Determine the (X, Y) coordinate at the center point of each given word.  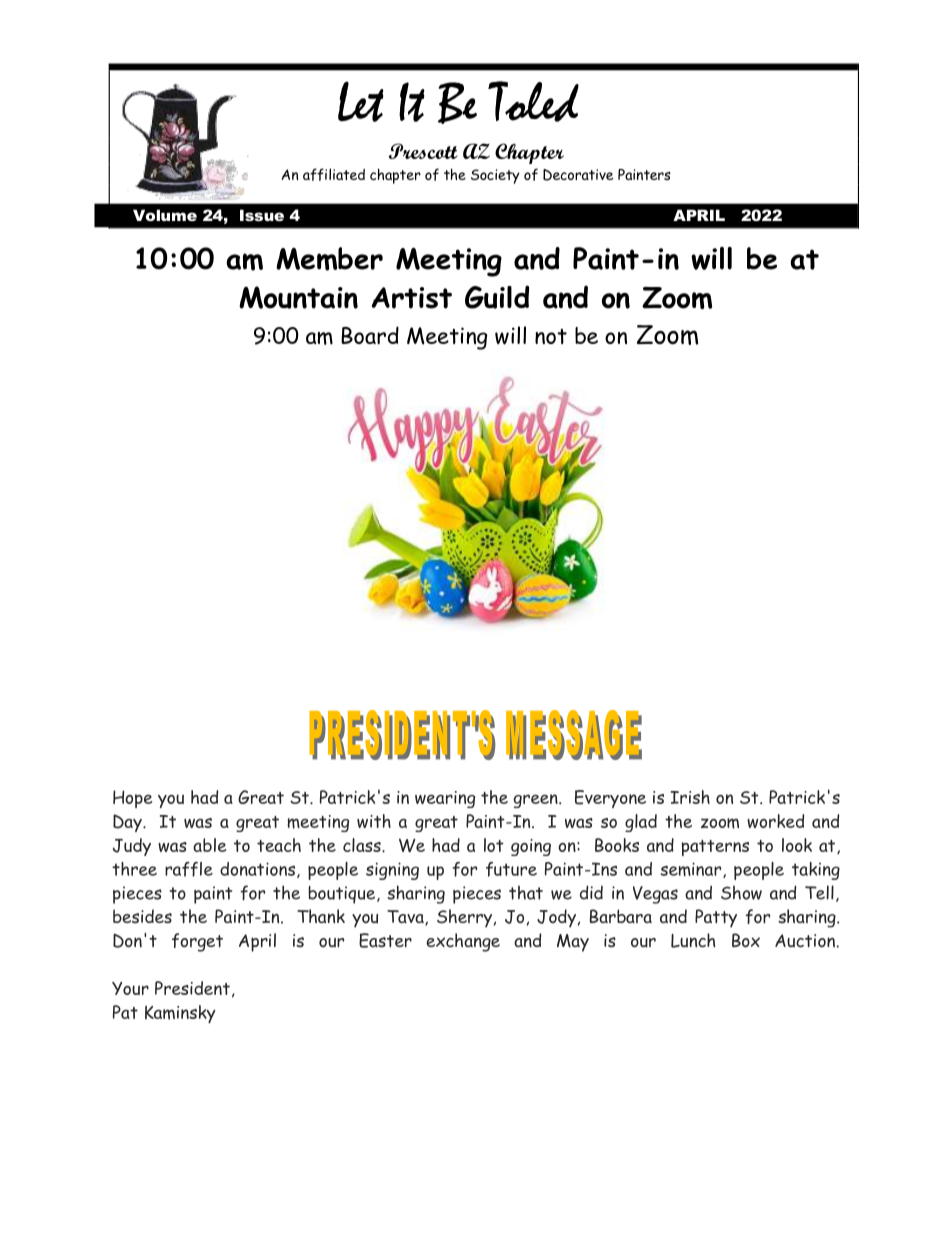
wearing (445, 799)
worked (775, 821)
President (192, 988)
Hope (132, 799)
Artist (412, 298)
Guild (497, 297)
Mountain (298, 297)
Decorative (578, 175)
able (209, 845)
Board (370, 335)
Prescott (423, 151)
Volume (165, 215)
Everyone (610, 799)
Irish (690, 797)
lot (494, 845)
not (551, 336)
